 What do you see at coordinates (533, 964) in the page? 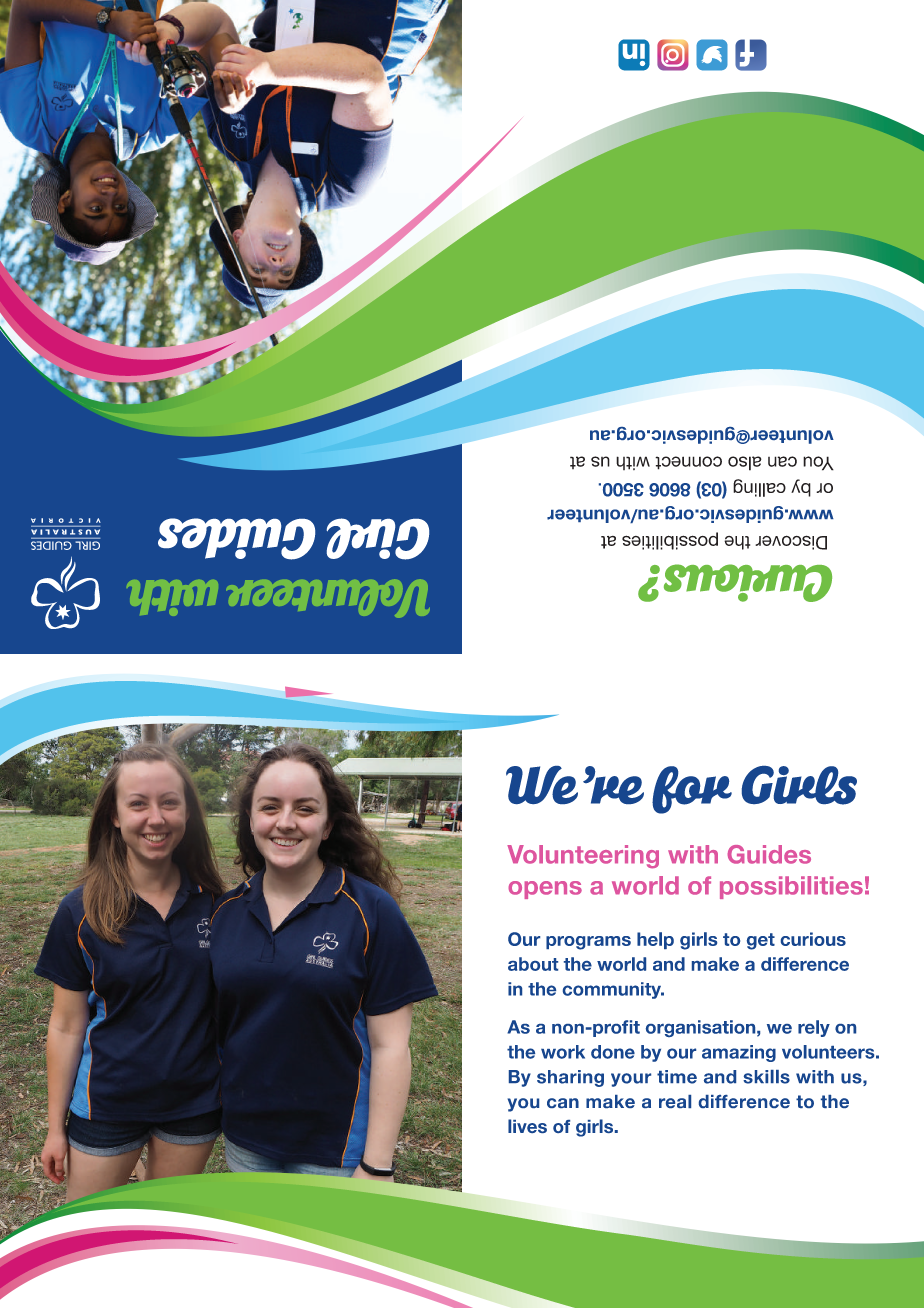
I see `about` at bounding box center [533, 964].
